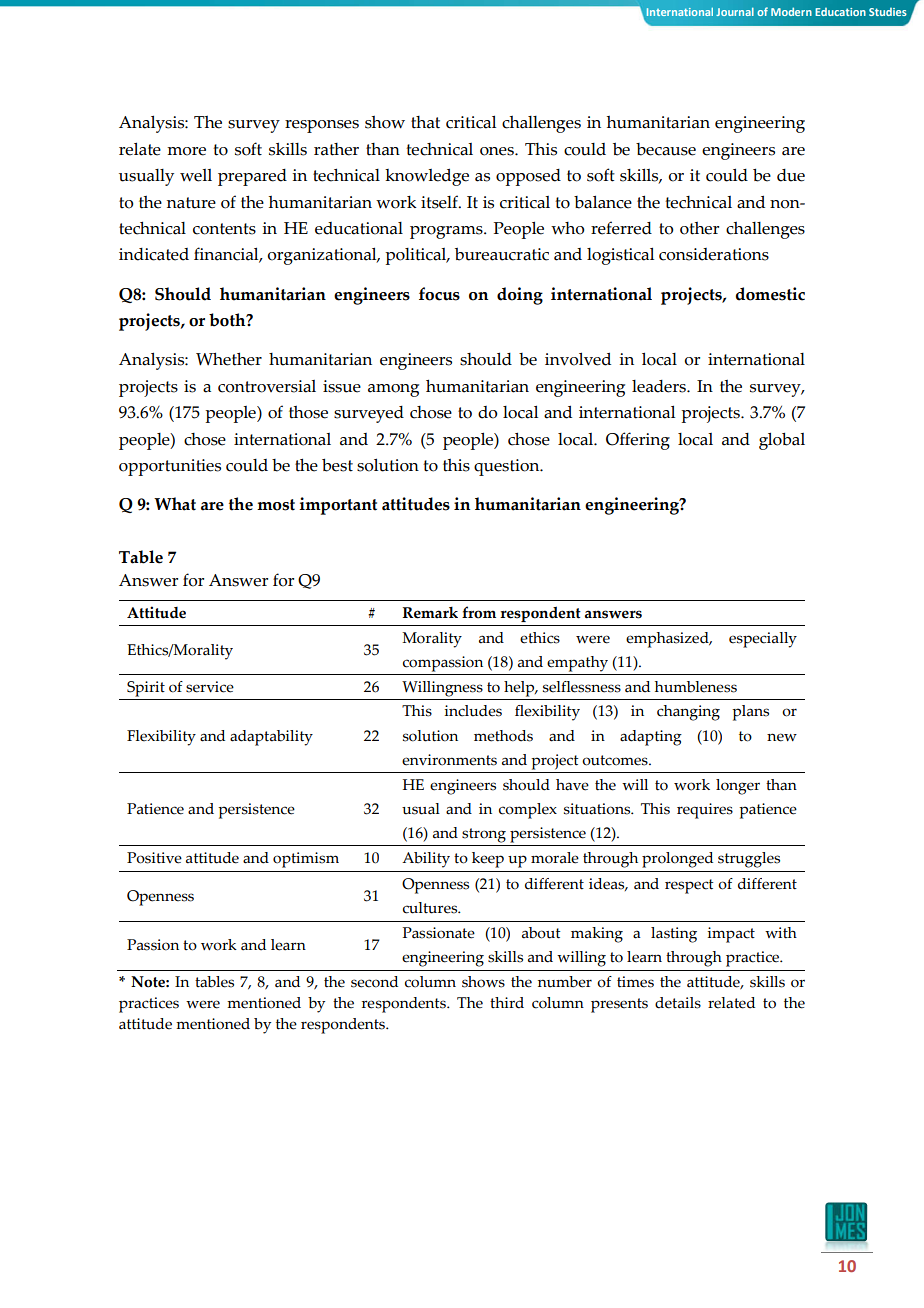  What do you see at coordinates (770, 294) in the image?
I see `domestic` at bounding box center [770, 294].
